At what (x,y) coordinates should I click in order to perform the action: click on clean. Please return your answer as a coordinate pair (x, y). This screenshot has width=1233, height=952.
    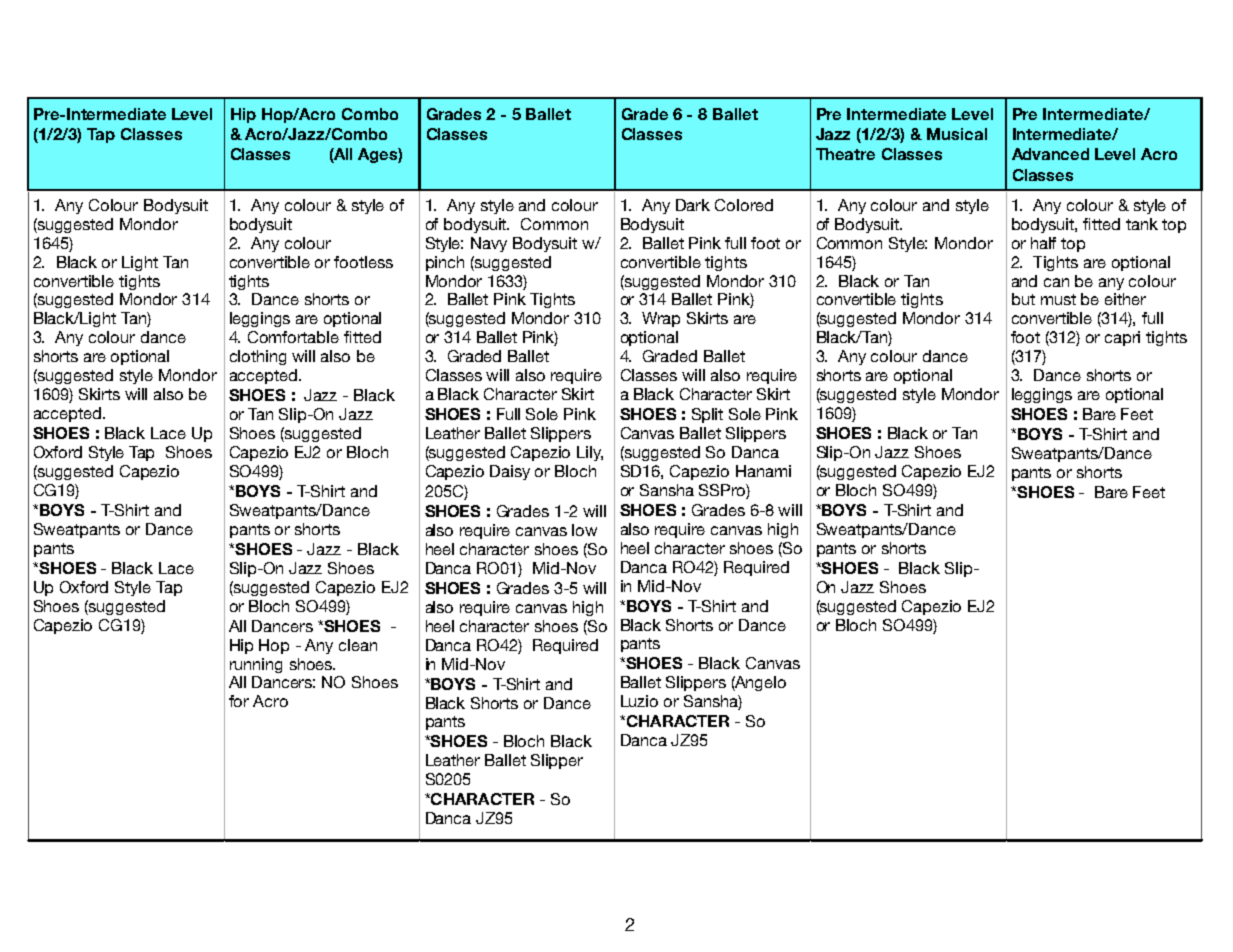
    Looking at the image, I should click on (358, 645).
